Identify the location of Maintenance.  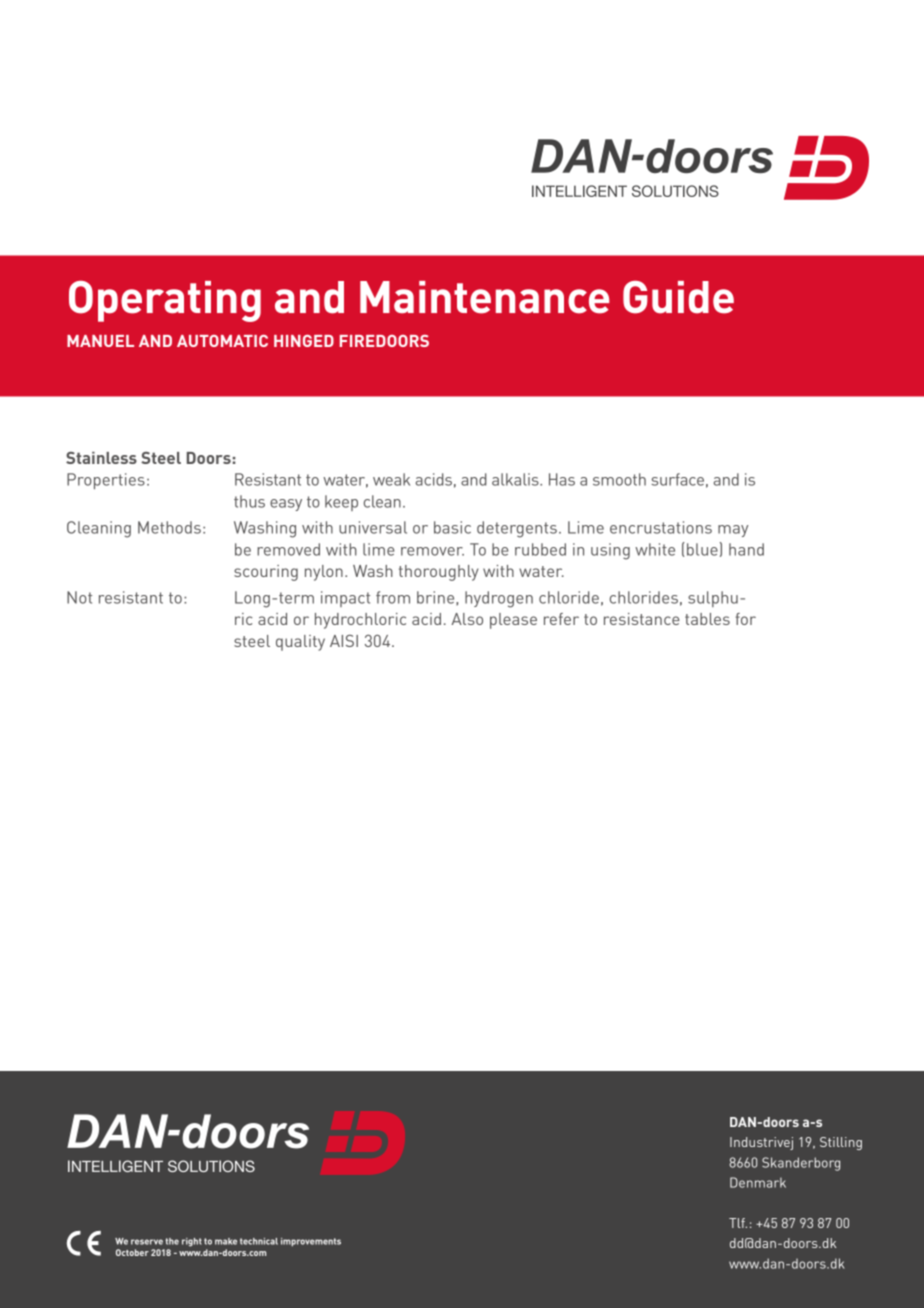
(484, 297).
